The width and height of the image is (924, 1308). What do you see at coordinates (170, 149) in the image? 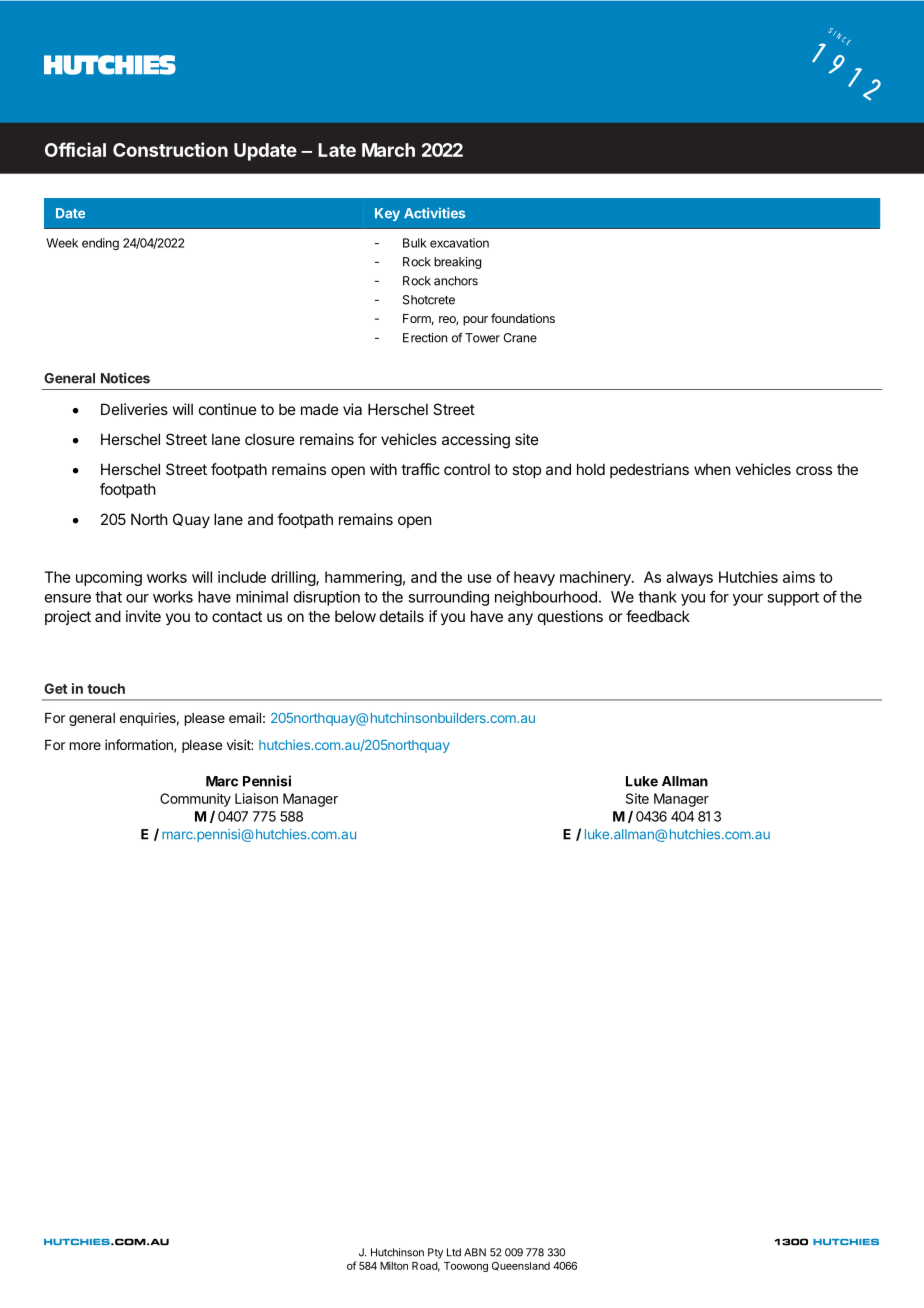
I see `Construction` at bounding box center [170, 149].
